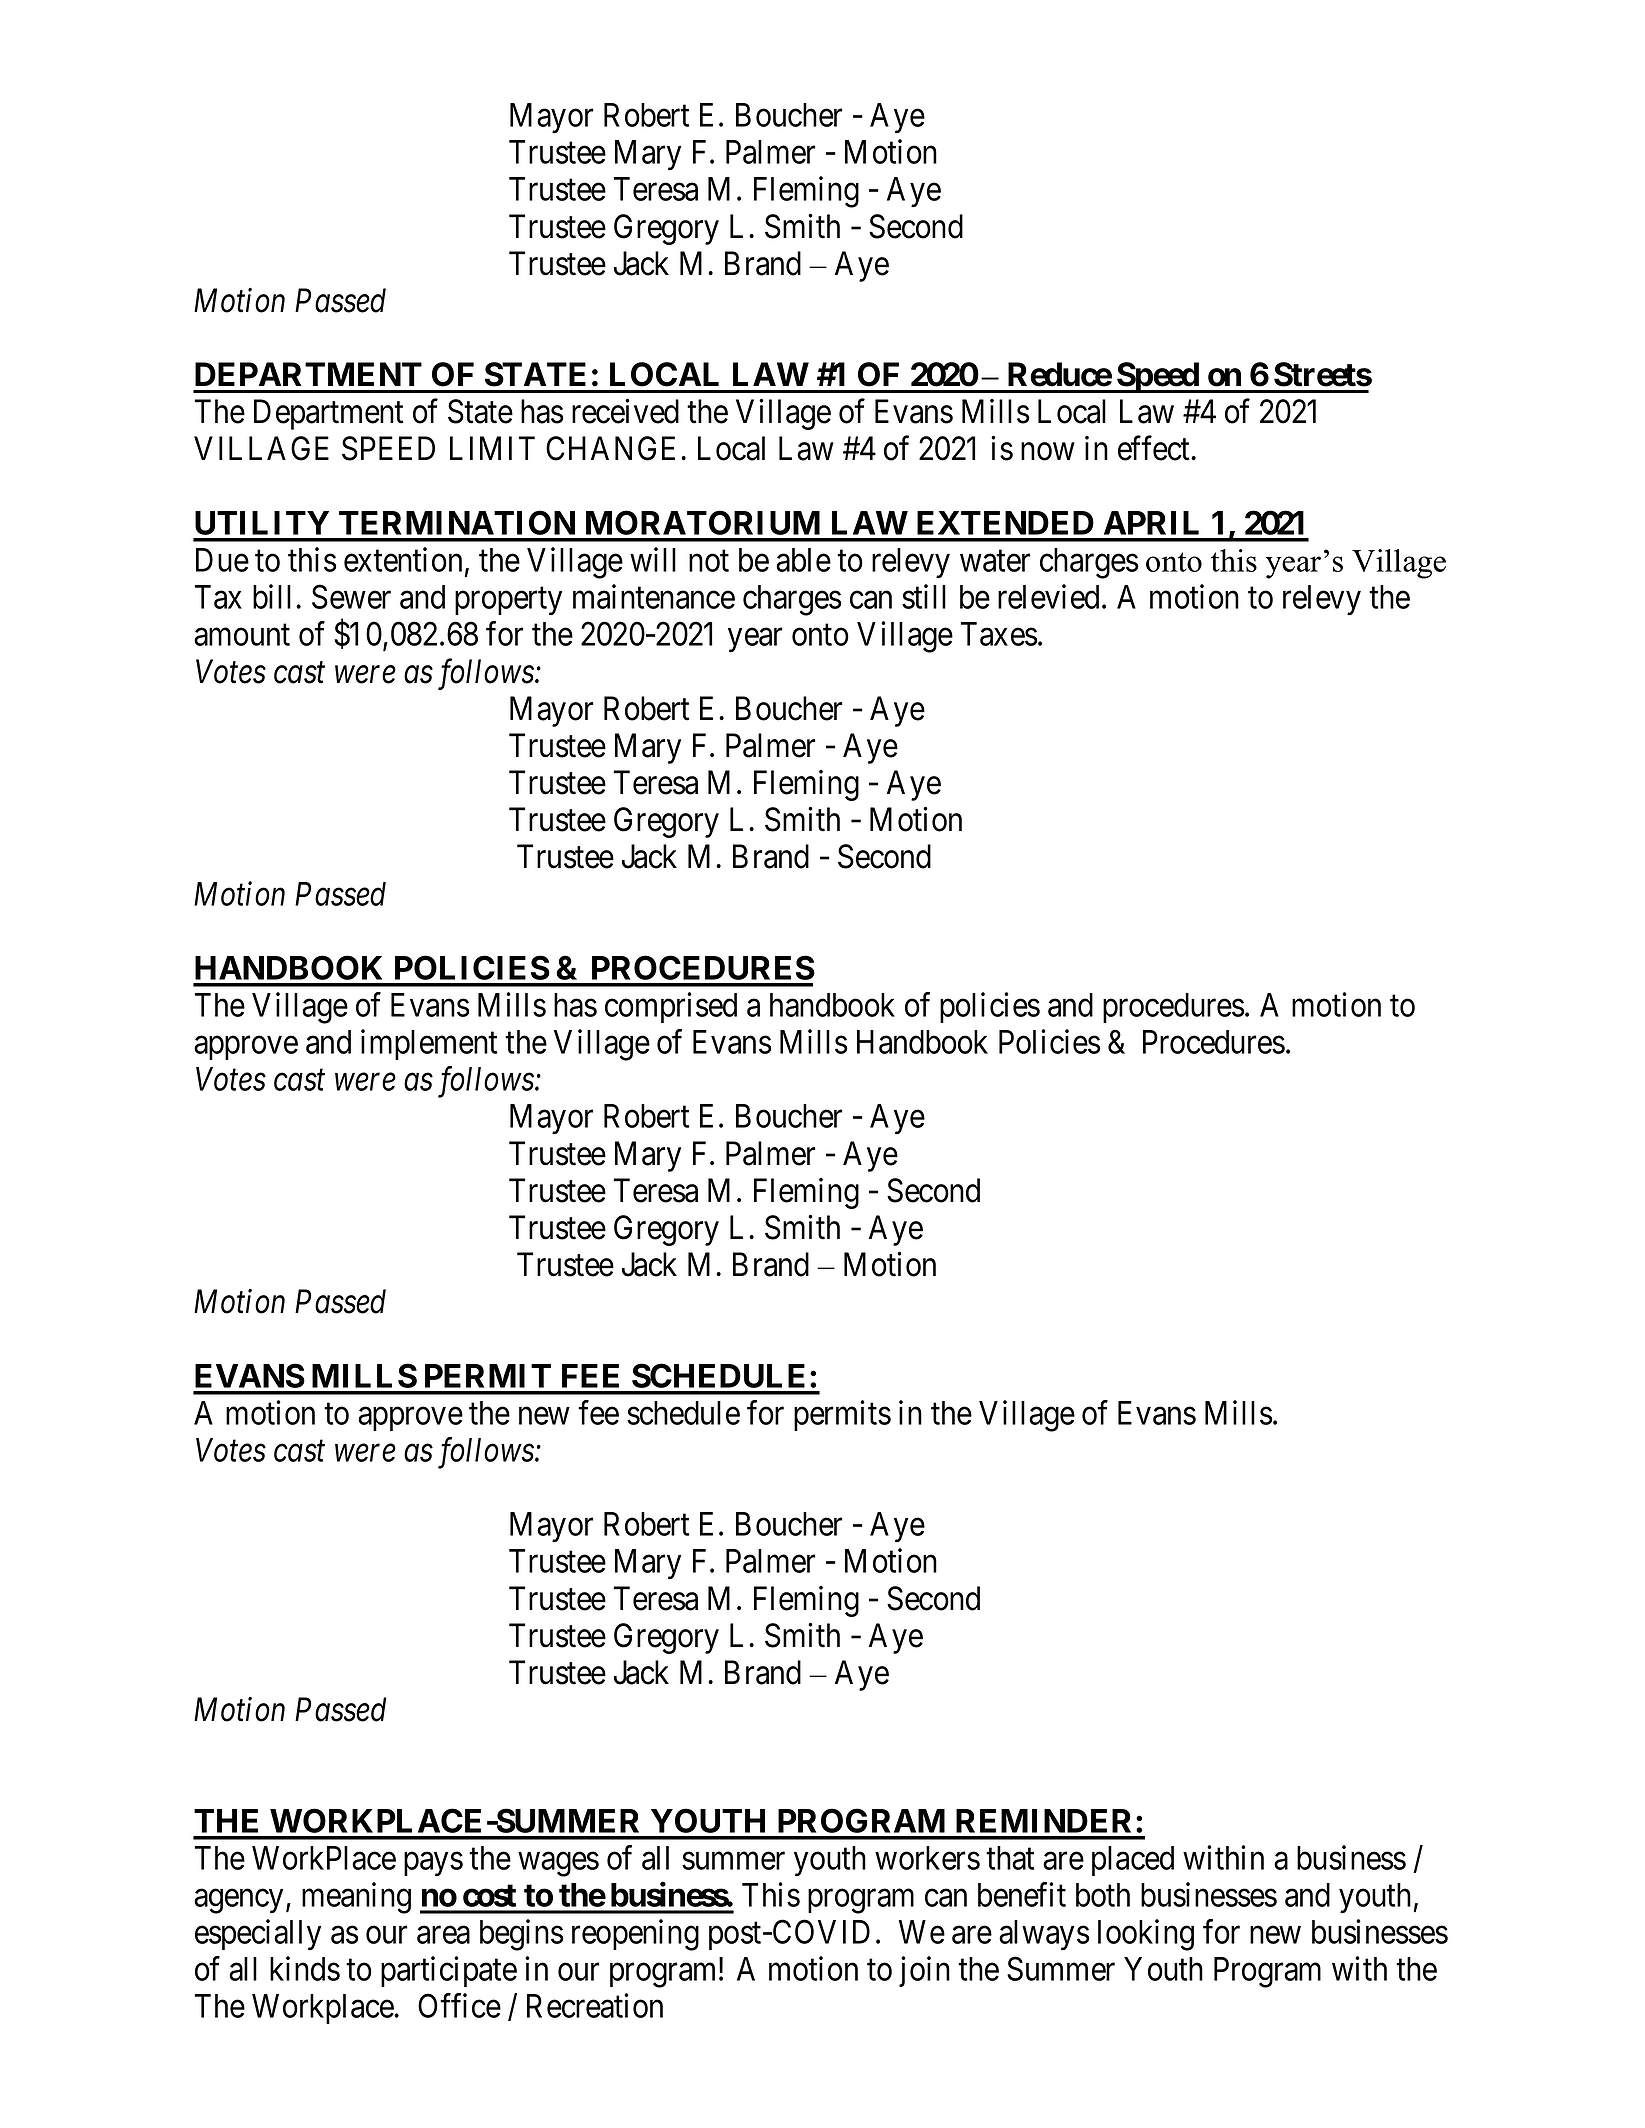  I want to click on extention, so click(403, 559).
